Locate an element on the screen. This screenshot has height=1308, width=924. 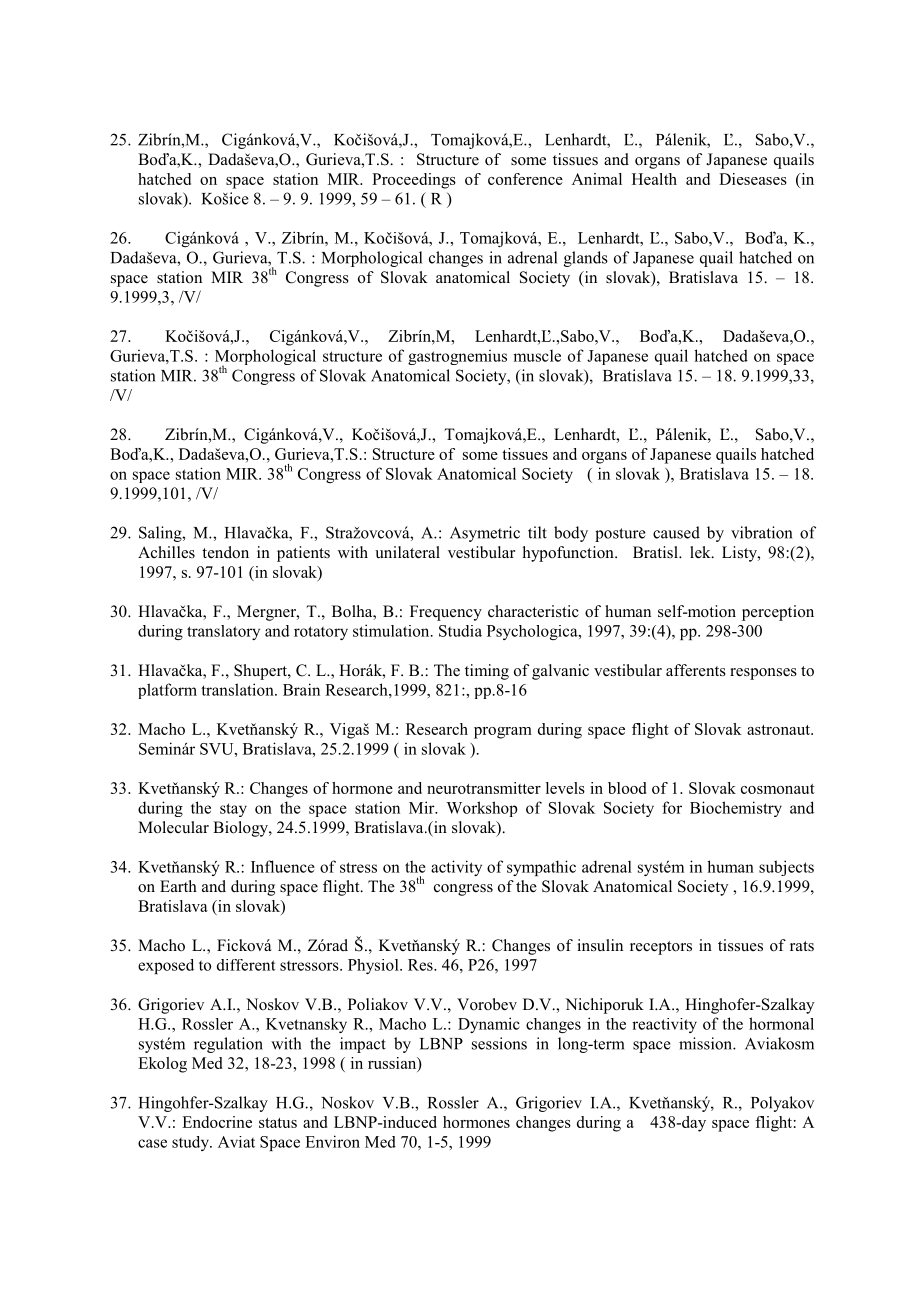
vibration is located at coordinates (761, 532).
